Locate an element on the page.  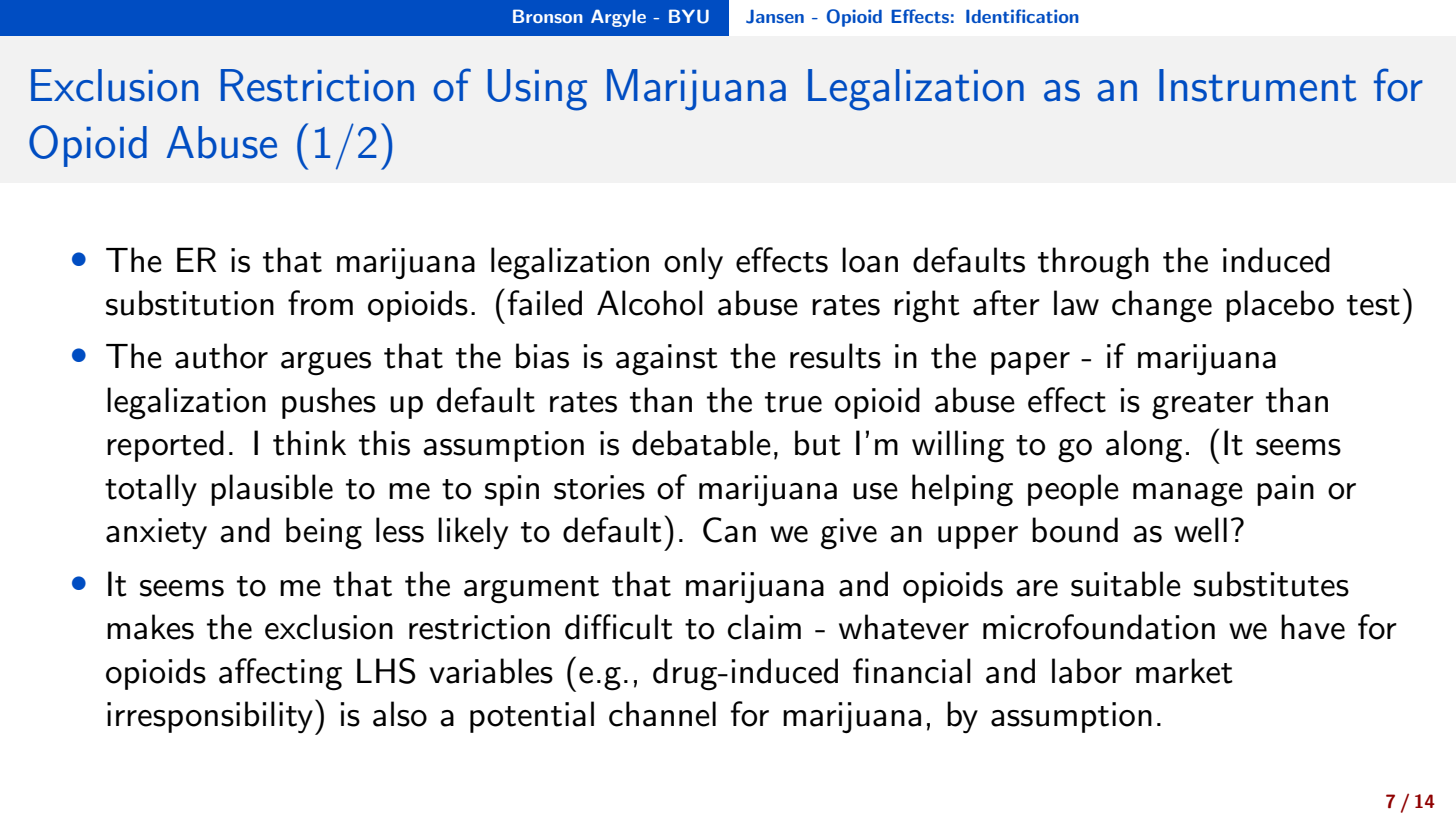
well is located at coordinates (1200, 530).
